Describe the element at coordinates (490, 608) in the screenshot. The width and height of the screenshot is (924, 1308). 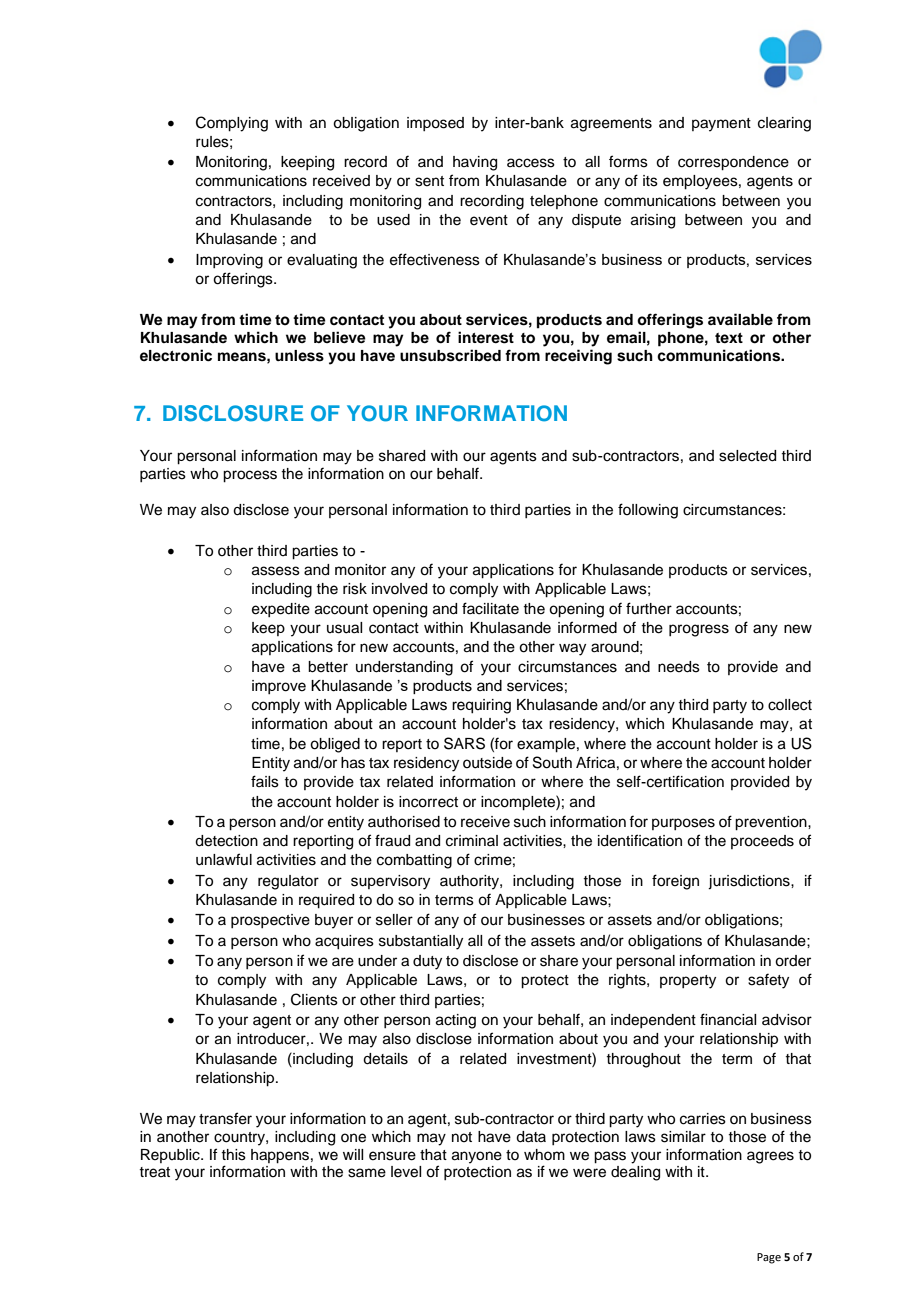
I see `facilitate` at that location.
